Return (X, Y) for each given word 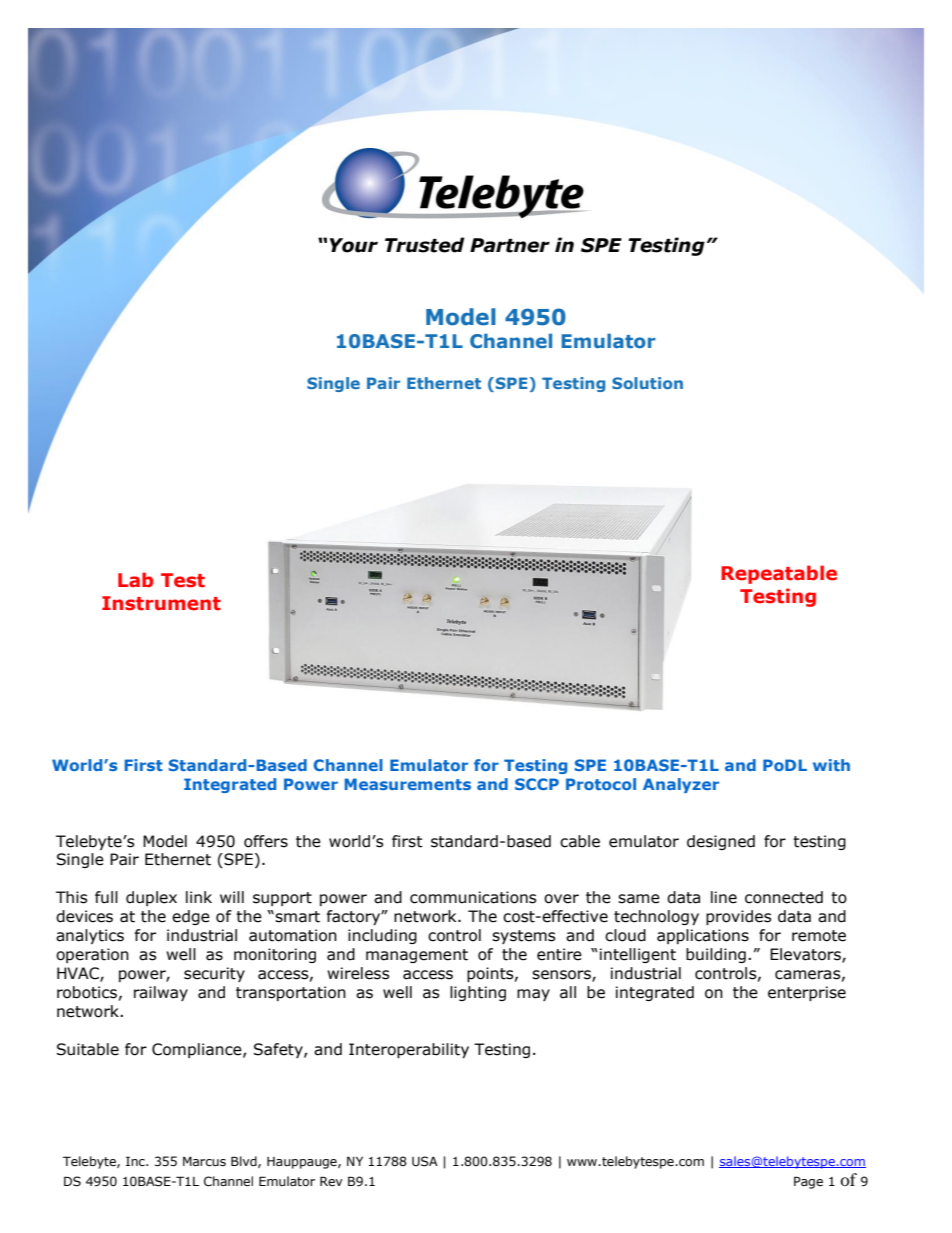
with (831, 765)
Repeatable (779, 574)
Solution (647, 383)
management (417, 956)
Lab (136, 580)
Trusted (425, 245)
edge (191, 917)
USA (425, 1161)
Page (808, 1182)
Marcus (204, 1161)
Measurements (408, 784)
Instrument (161, 603)
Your (354, 245)
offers (266, 841)
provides (739, 917)
